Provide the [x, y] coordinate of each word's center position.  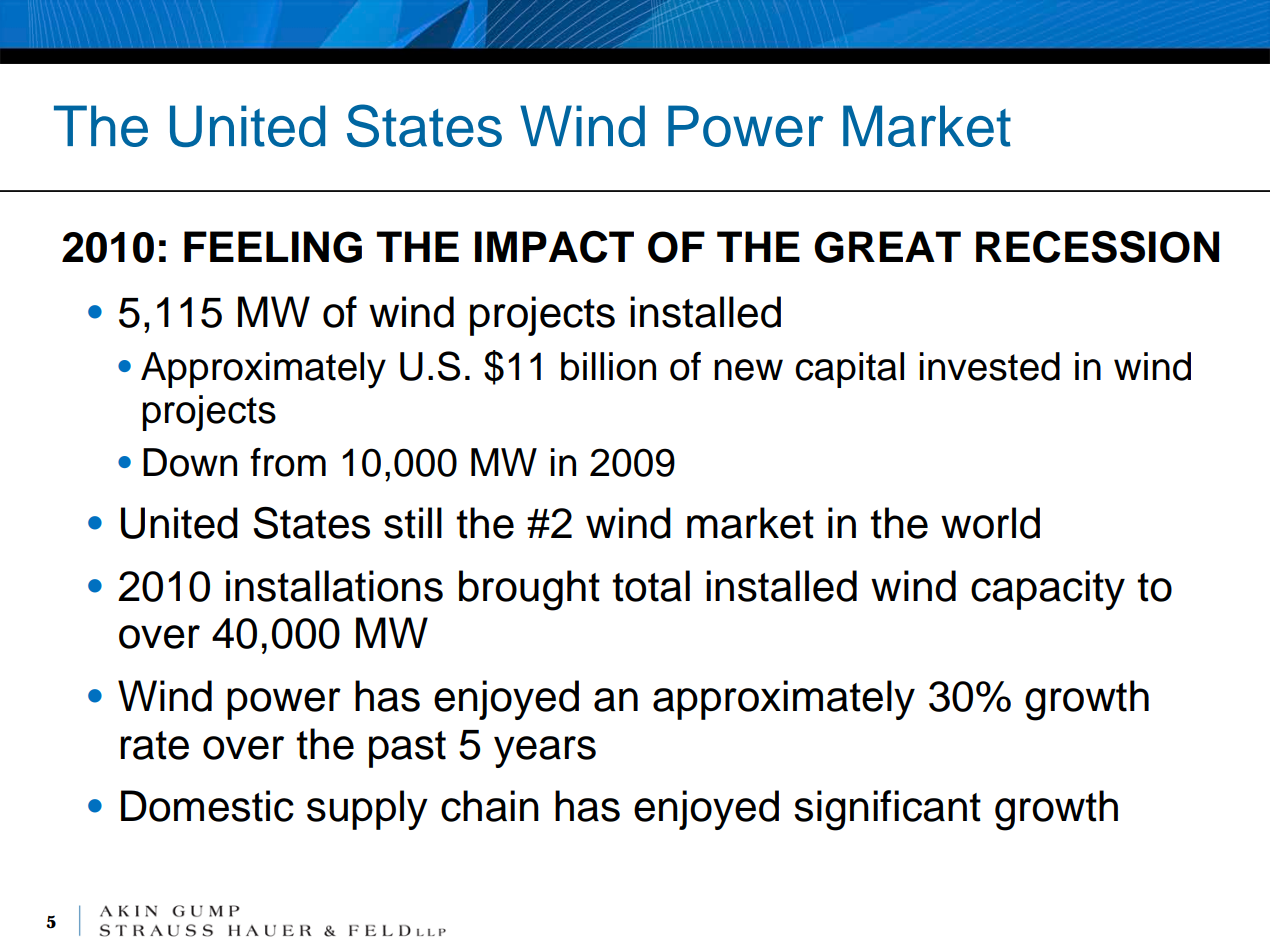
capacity [1048, 590]
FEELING [273, 247]
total [651, 586]
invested [990, 366]
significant [887, 810]
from [288, 462]
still [413, 523]
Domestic [207, 806]
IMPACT [554, 247]
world [990, 523]
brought [529, 590]
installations [334, 586]
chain [490, 806]
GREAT [887, 247]
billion [608, 366]
